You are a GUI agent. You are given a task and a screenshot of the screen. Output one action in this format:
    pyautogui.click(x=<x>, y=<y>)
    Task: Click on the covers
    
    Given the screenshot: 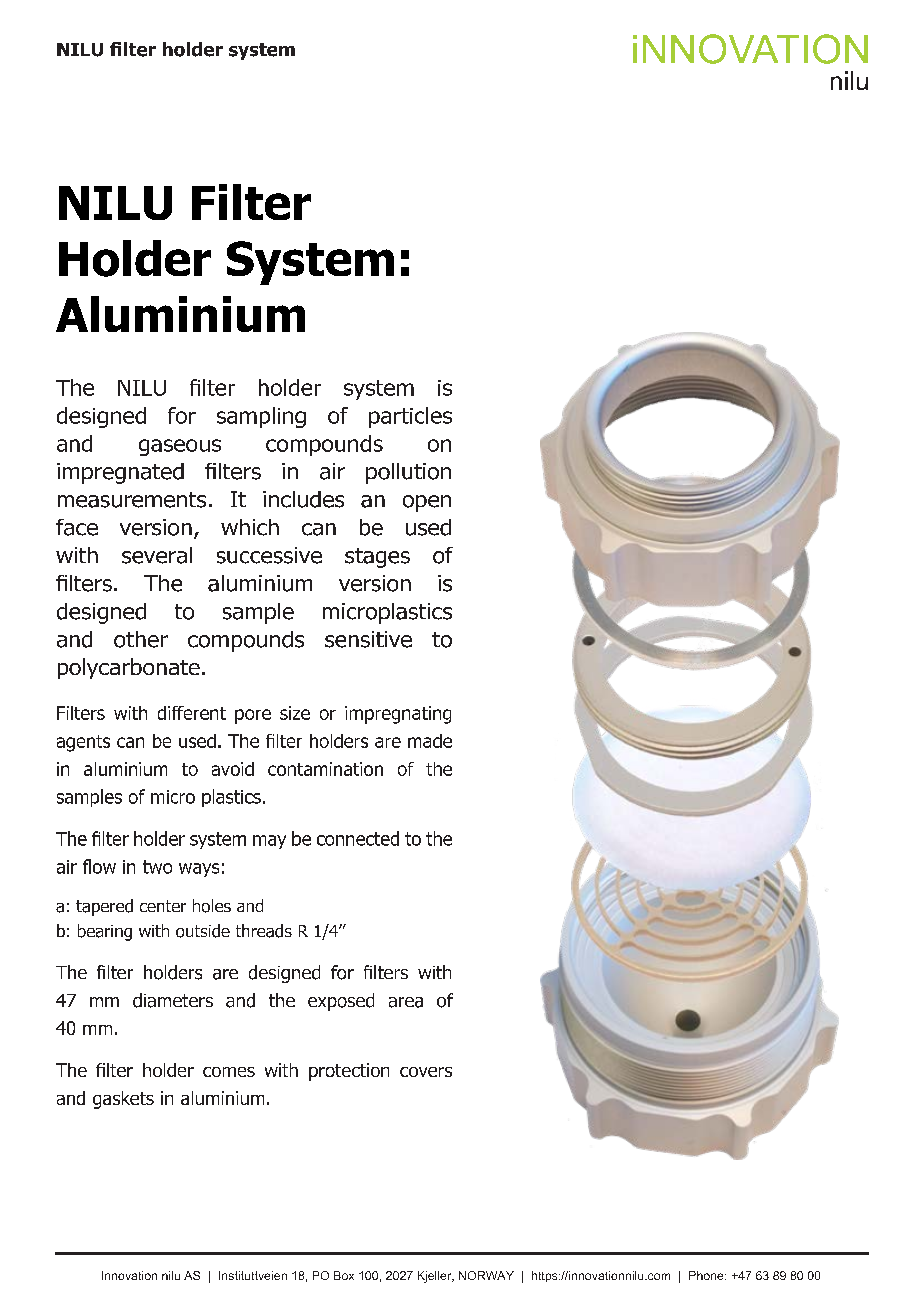 What is the action you would take?
    pyautogui.click(x=426, y=1072)
